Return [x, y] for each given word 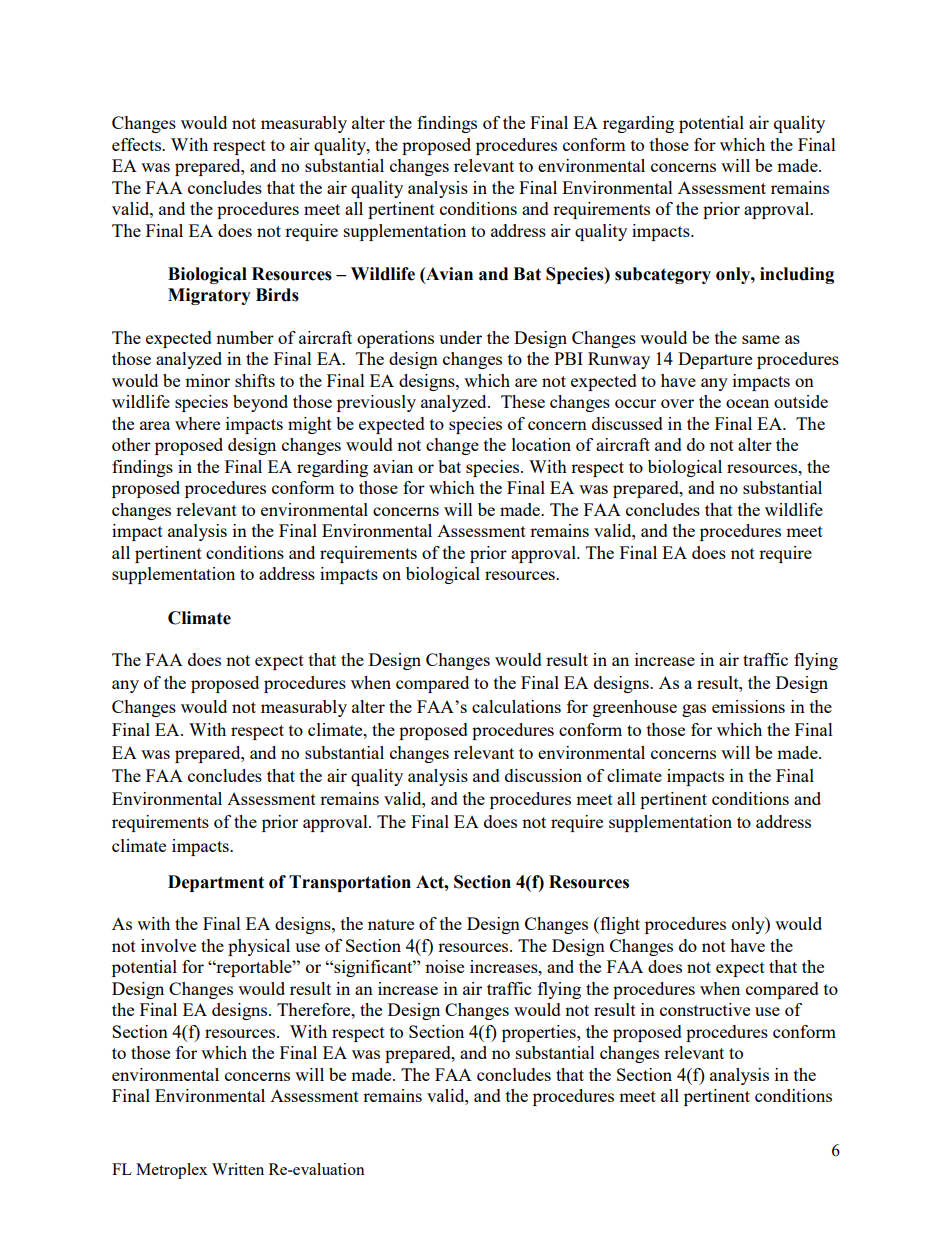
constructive [705, 1009]
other [131, 444]
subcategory [663, 275]
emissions [748, 706]
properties [540, 1033]
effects [137, 144]
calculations [516, 706]
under [460, 337]
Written [238, 1169]
